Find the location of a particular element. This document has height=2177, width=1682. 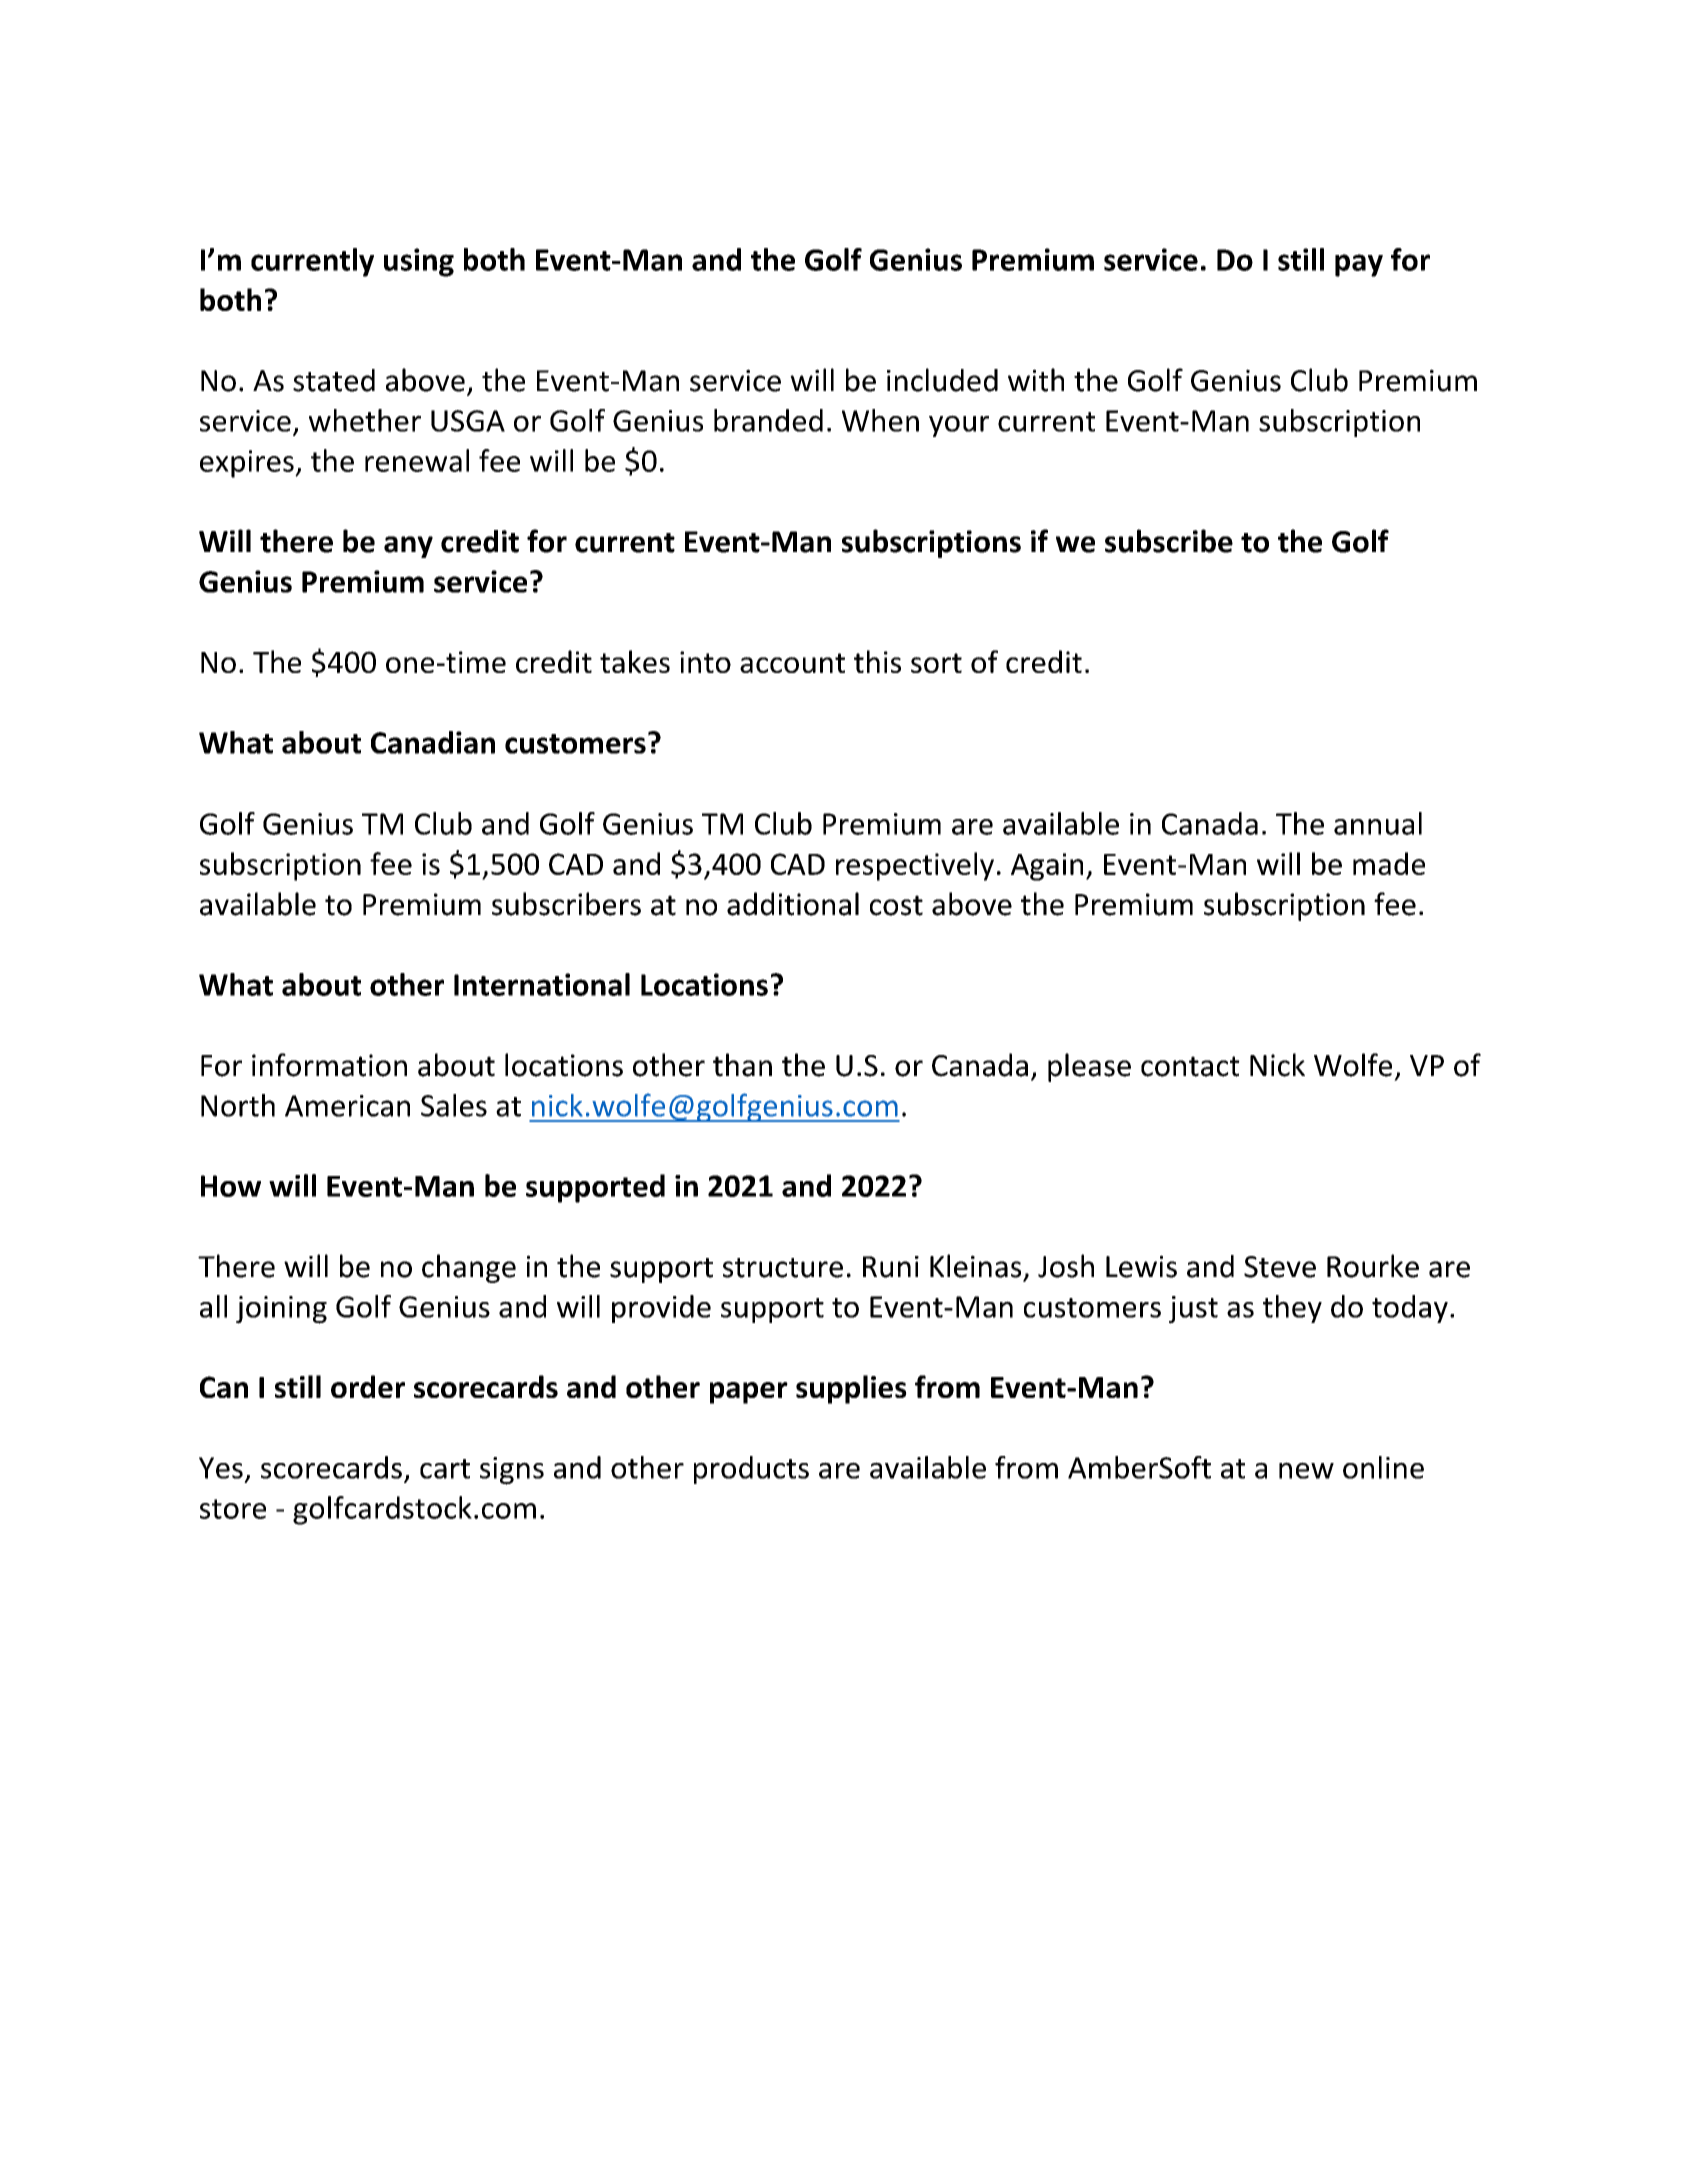

included is located at coordinates (942, 380).
